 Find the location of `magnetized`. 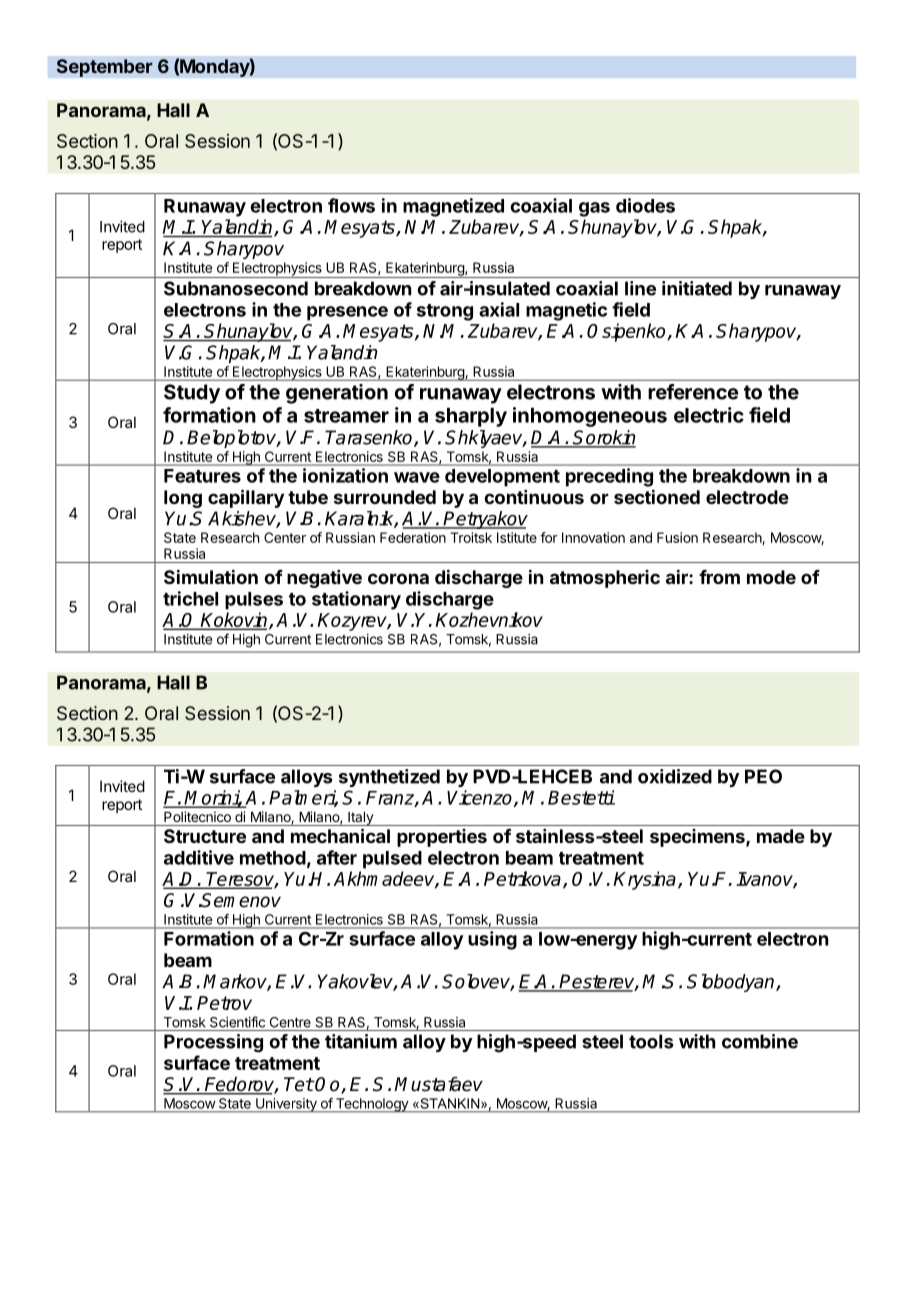

magnetized is located at coordinates (453, 207).
